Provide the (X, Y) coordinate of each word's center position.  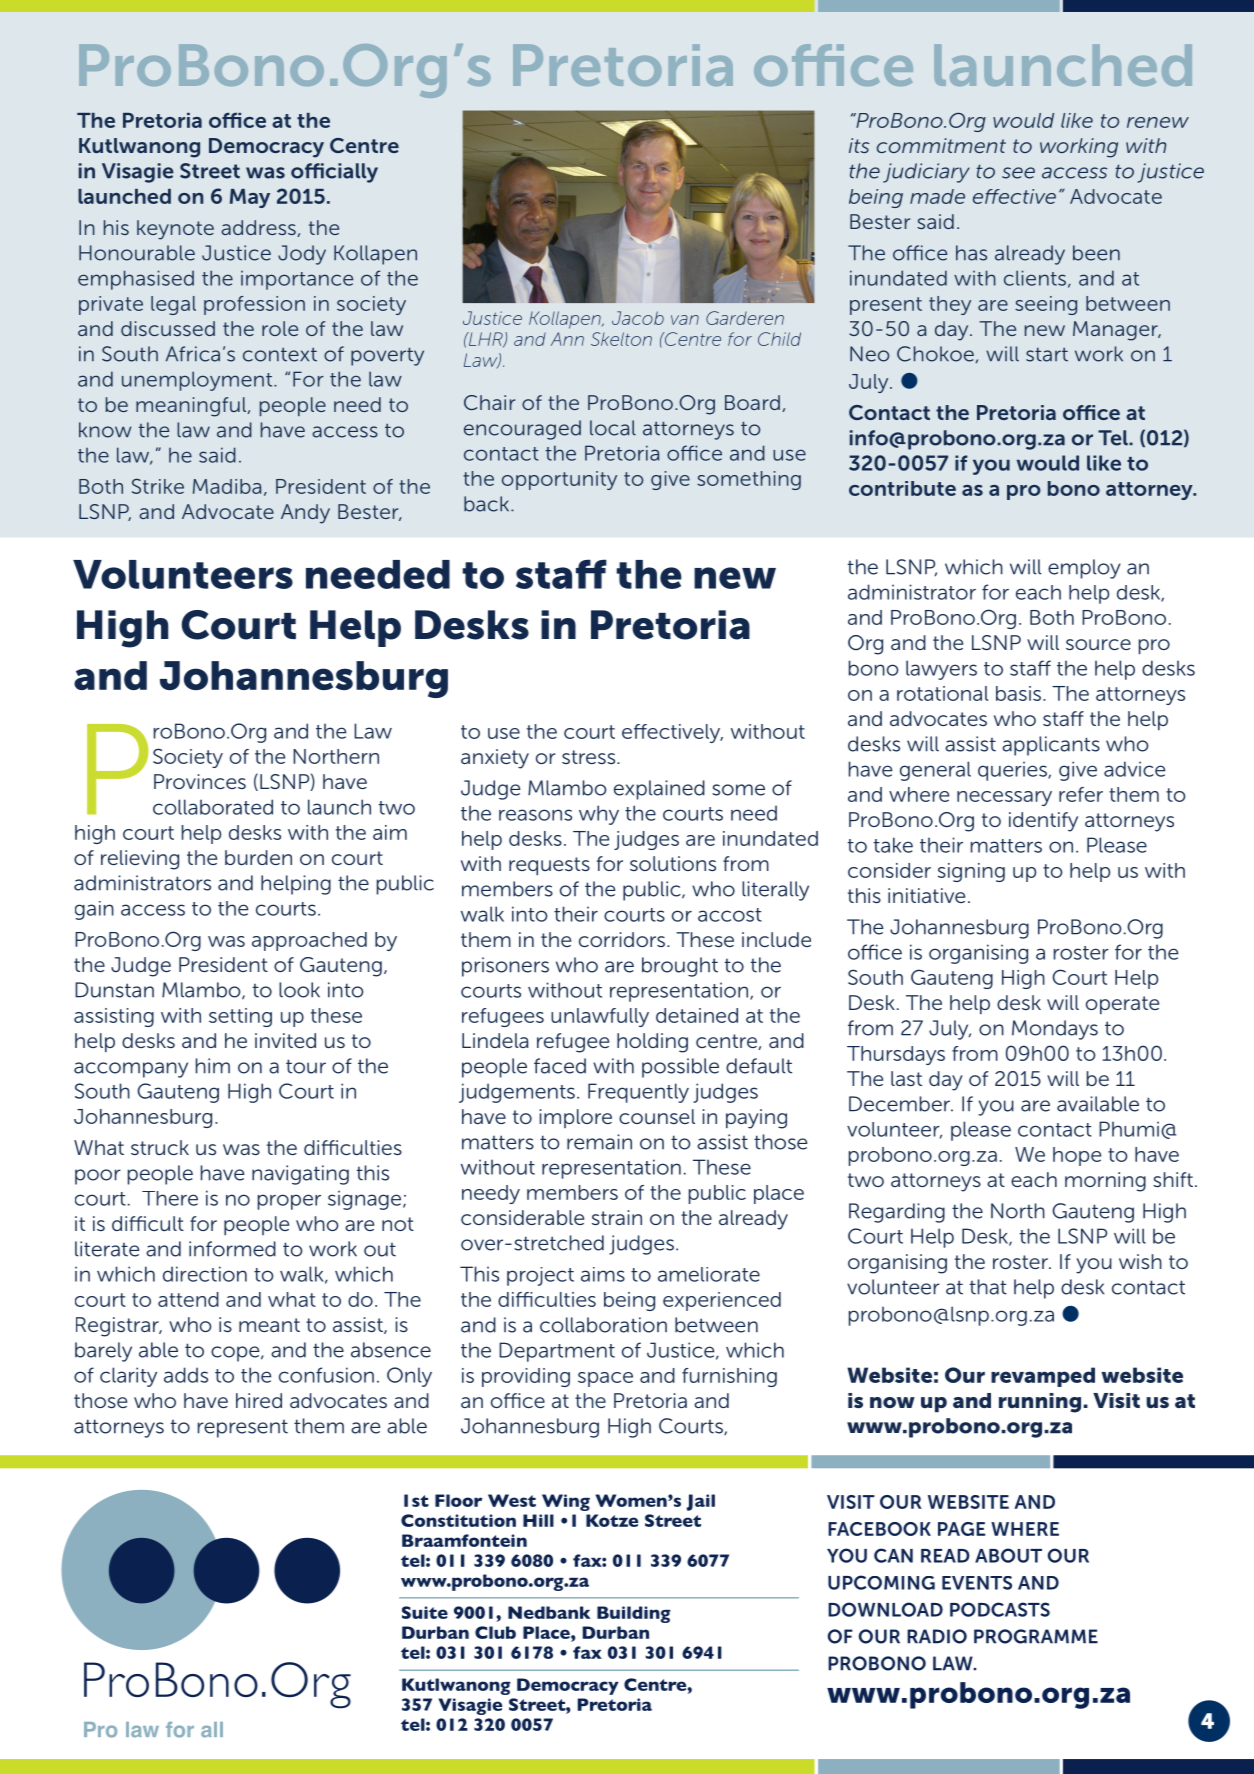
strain (617, 1217)
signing (971, 872)
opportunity (559, 480)
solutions (673, 863)
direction (205, 1274)
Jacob (638, 318)
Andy (305, 514)
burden (258, 857)
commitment (941, 145)
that (988, 1287)
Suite (425, 1612)
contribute (902, 488)
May (250, 198)
